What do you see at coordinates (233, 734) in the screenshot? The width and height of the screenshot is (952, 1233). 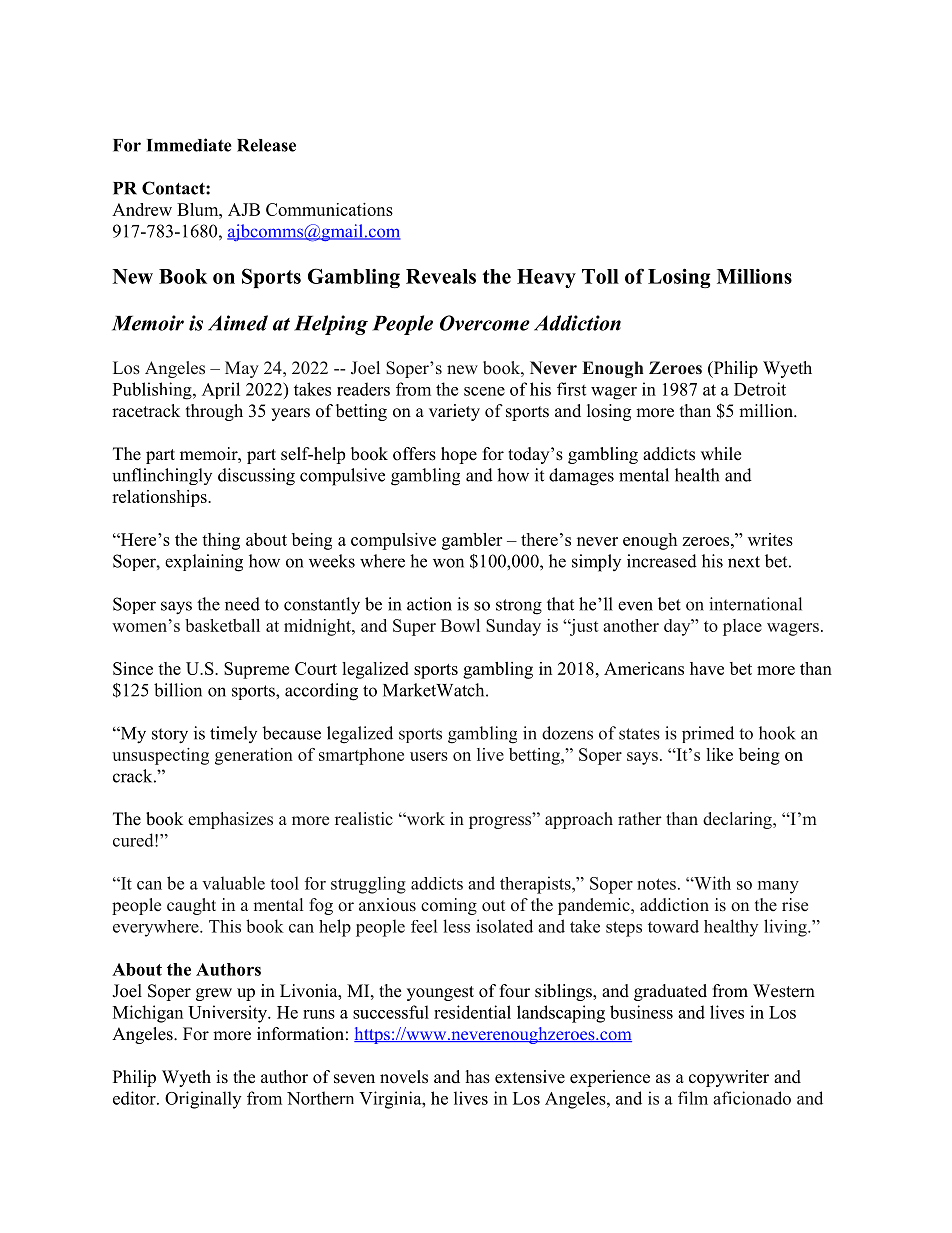 I see `timely` at bounding box center [233, 734].
